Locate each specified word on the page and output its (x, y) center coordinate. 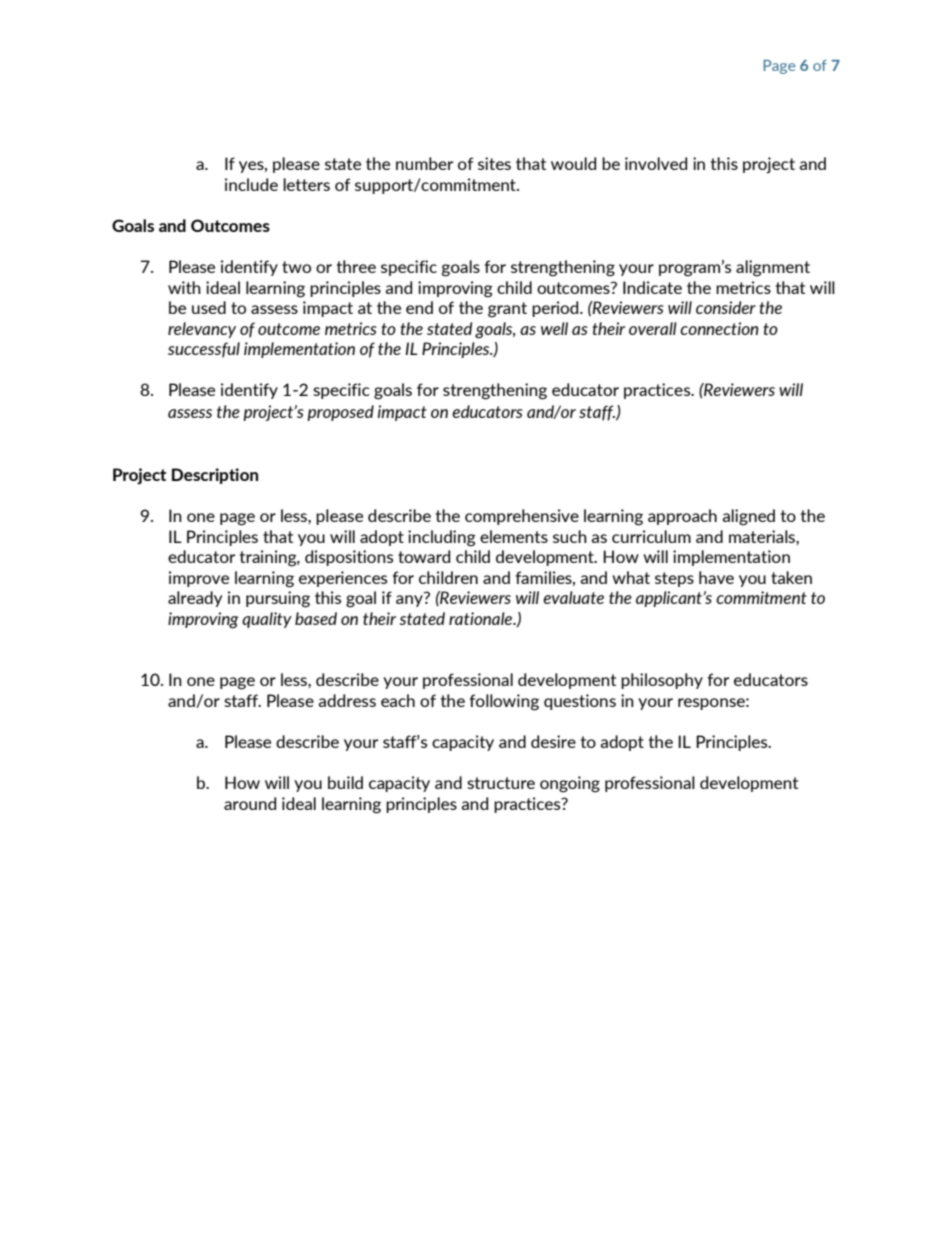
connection (719, 328)
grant (507, 310)
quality (267, 620)
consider (726, 307)
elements (514, 536)
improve (199, 579)
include (251, 184)
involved (656, 163)
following (504, 702)
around (250, 803)
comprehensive (522, 517)
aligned (748, 517)
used (209, 307)
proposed (340, 413)
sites (494, 163)
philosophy (662, 681)
